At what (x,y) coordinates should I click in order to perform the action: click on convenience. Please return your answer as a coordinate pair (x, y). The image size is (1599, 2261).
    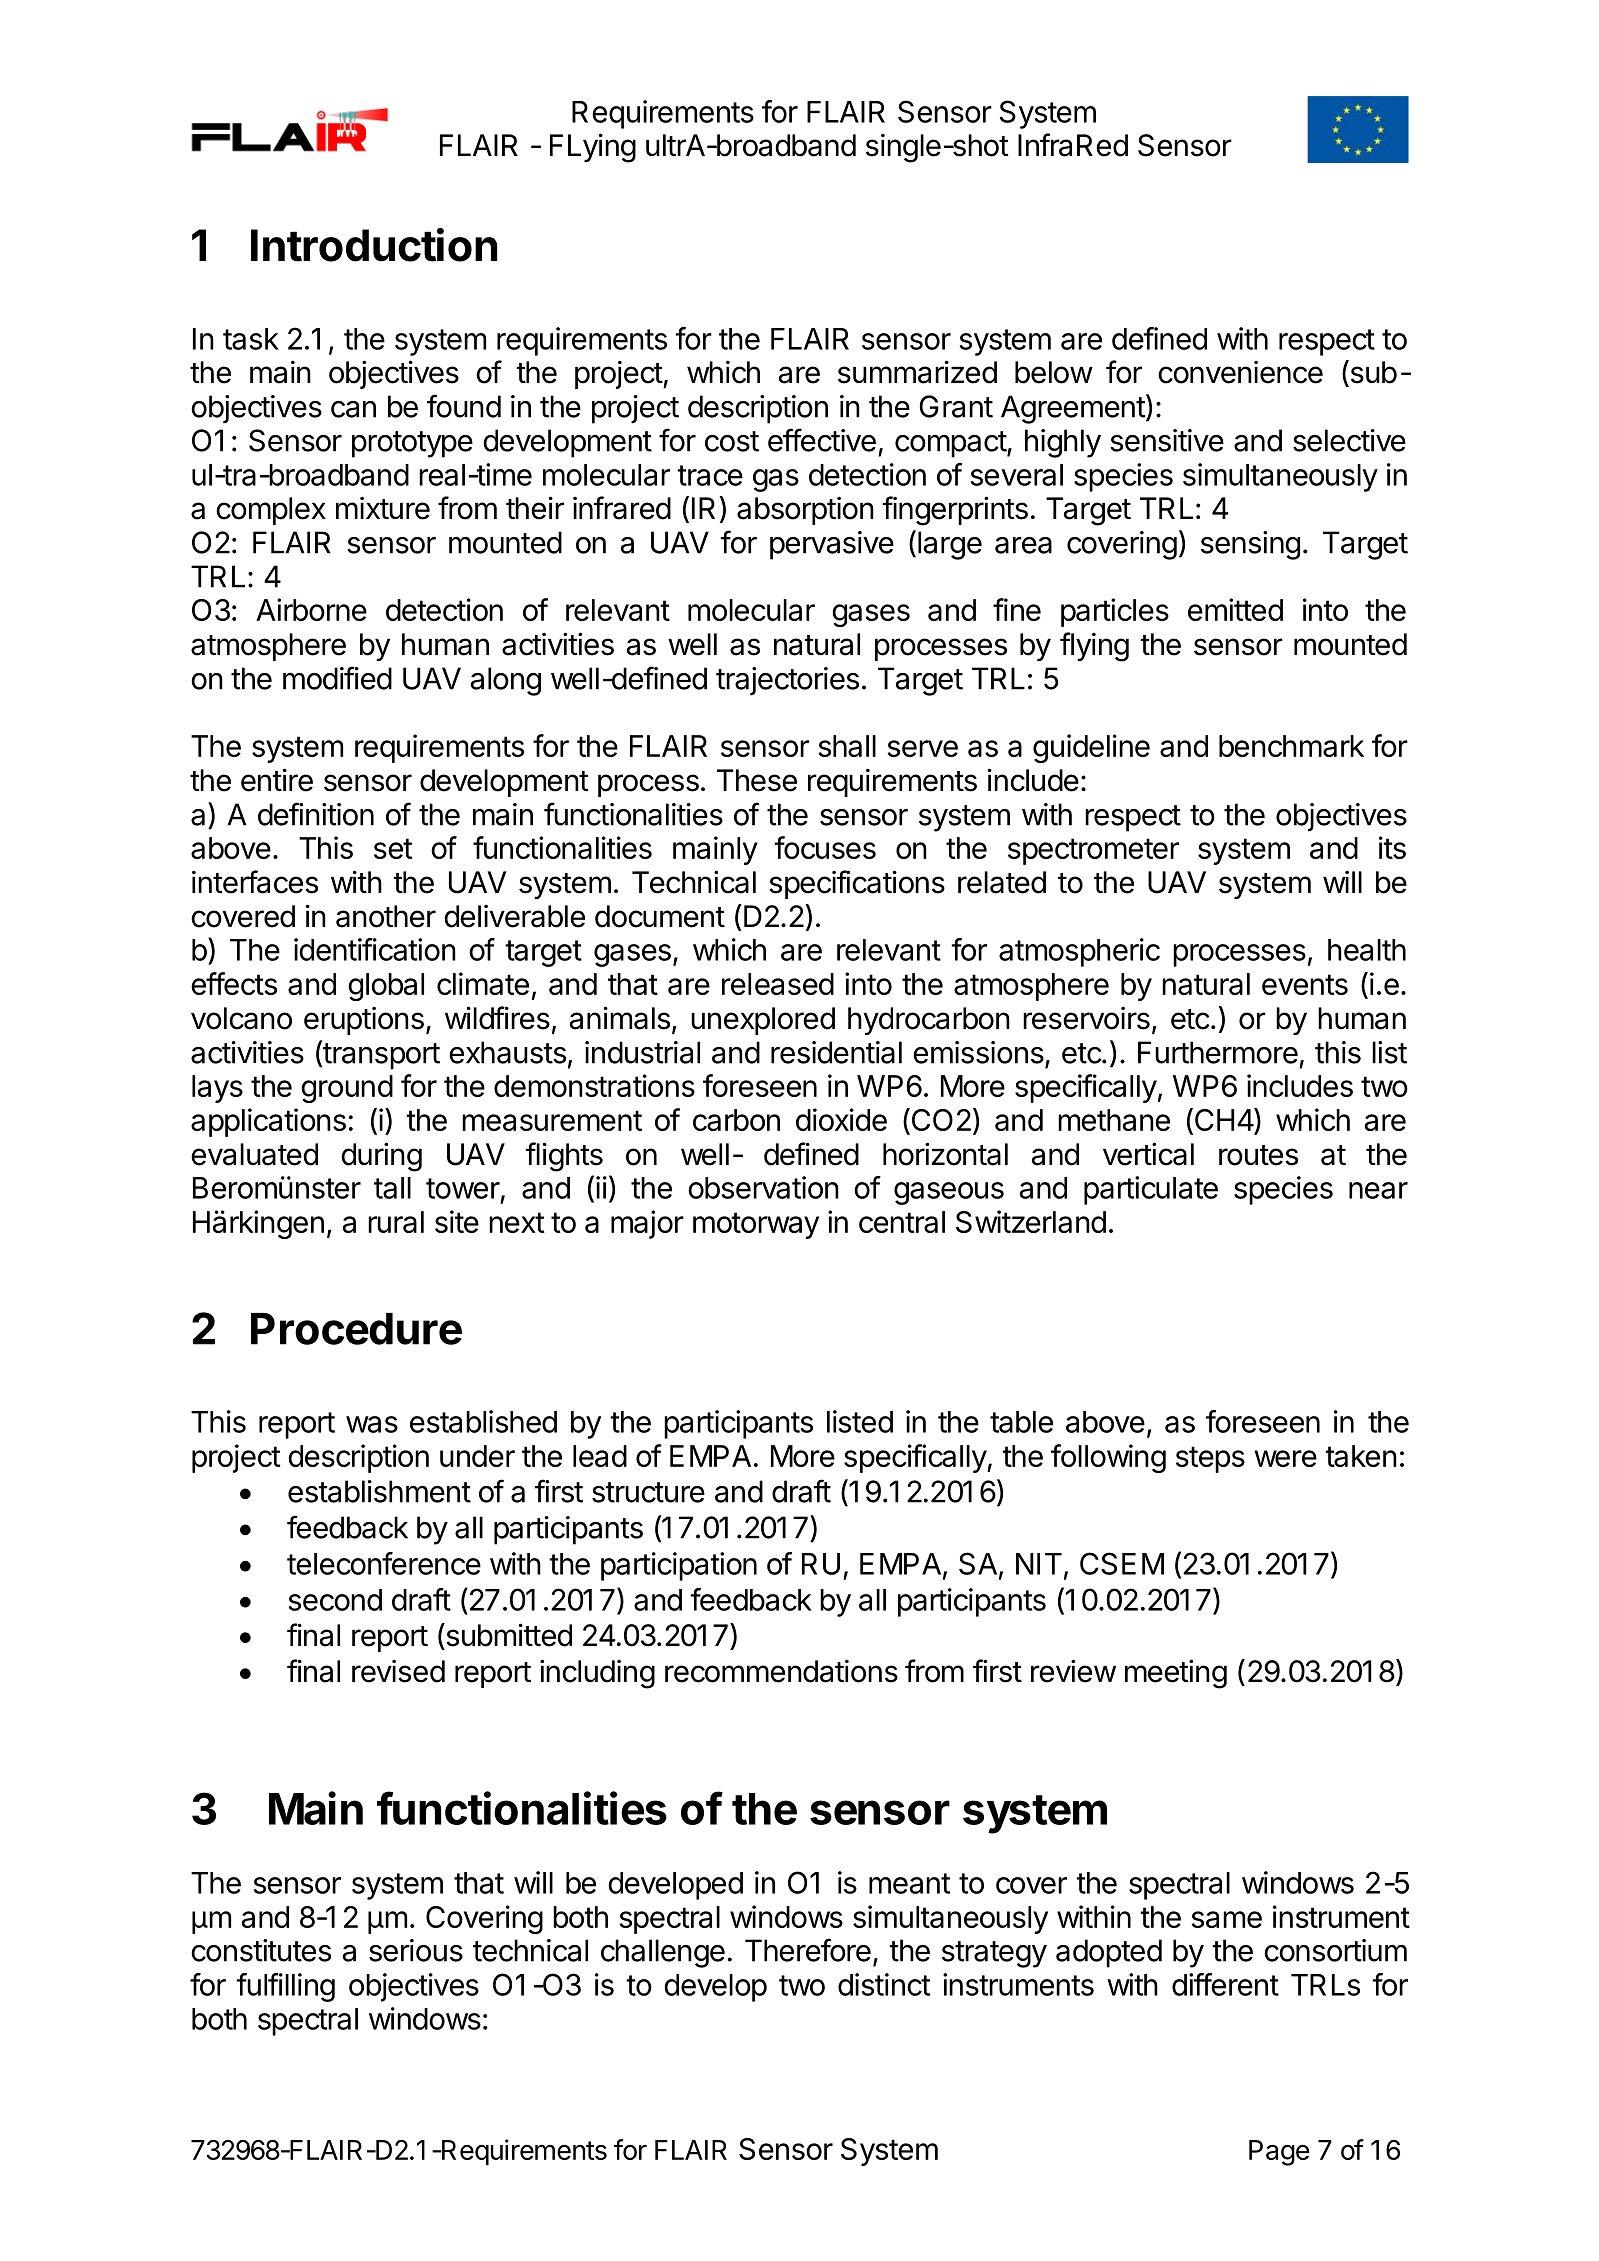
    Looking at the image, I should click on (1240, 372).
